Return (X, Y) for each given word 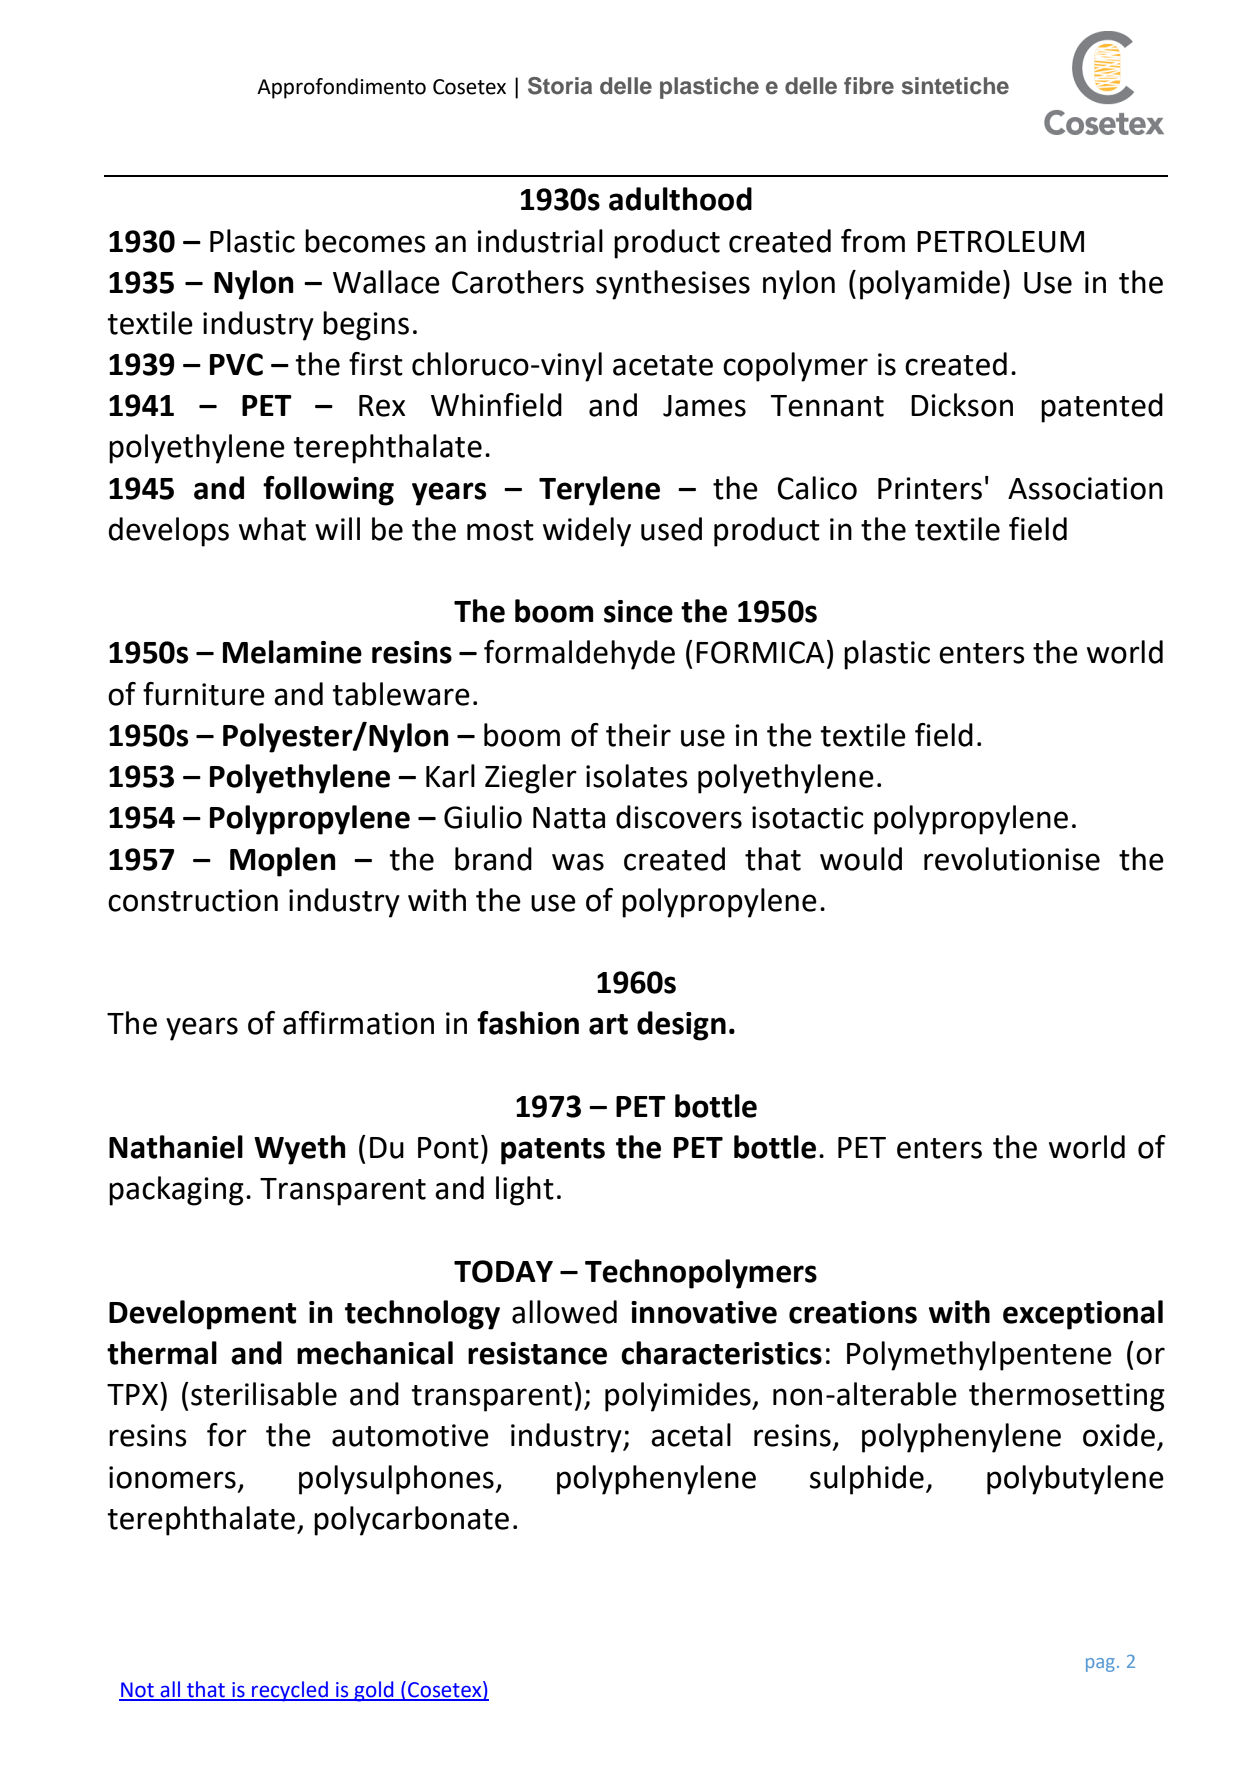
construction (193, 900)
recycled (290, 1691)
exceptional (1083, 1315)
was (578, 862)
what (272, 529)
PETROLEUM (1000, 241)
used (671, 529)
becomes (365, 241)
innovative (704, 1312)
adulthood (680, 199)
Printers (930, 488)
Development (202, 1315)
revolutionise (1012, 859)
